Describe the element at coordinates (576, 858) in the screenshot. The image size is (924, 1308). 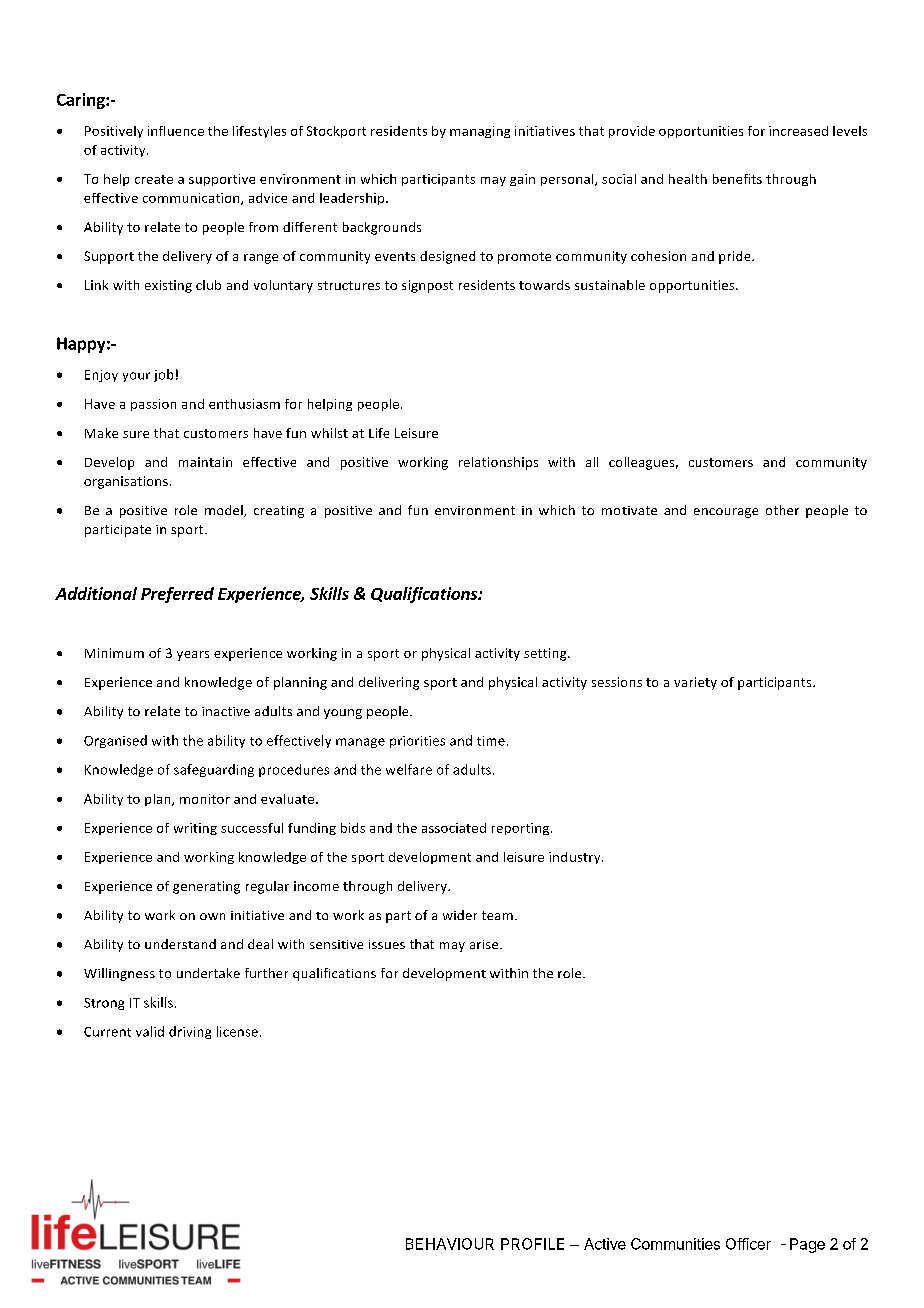
I see `industry` at that location.
